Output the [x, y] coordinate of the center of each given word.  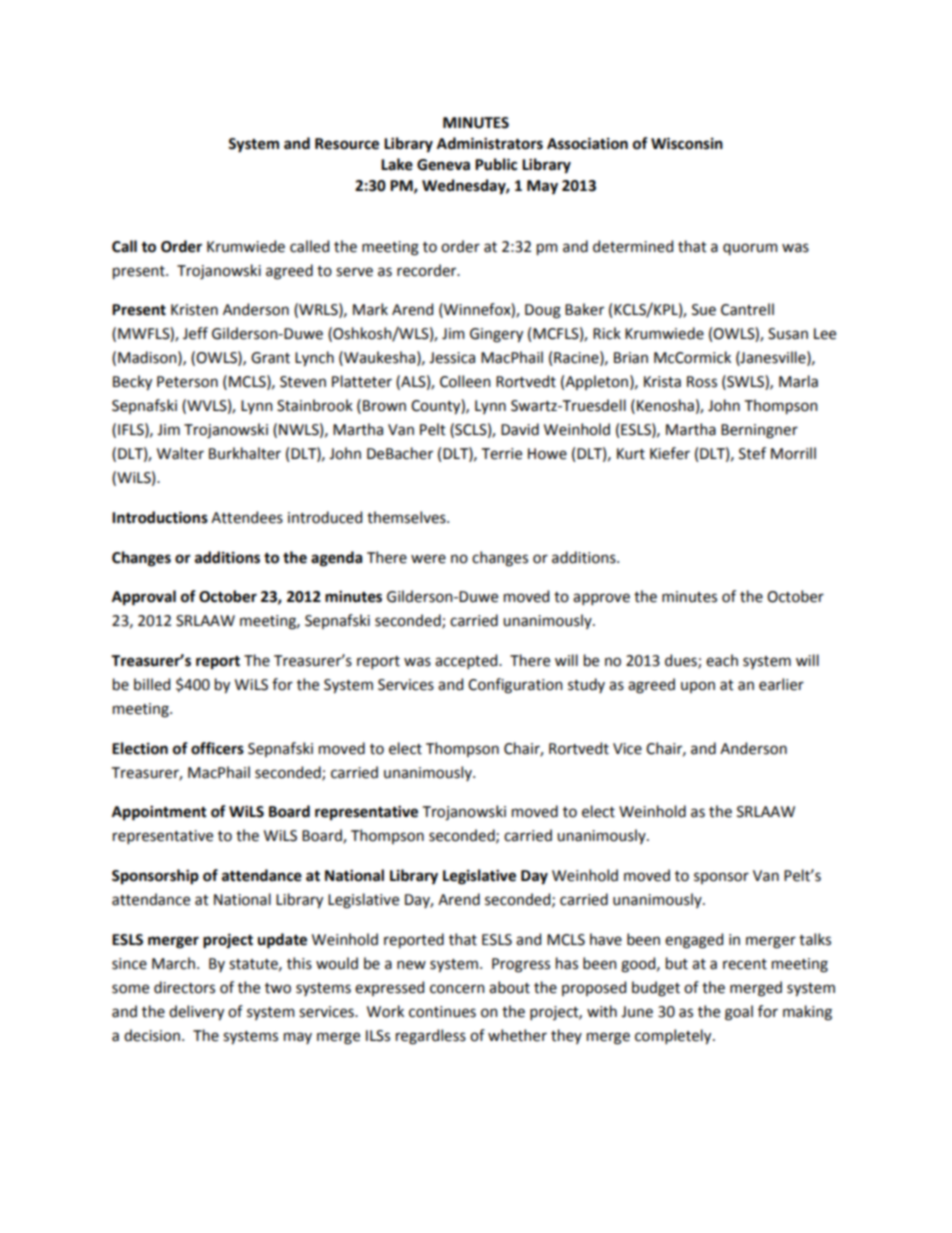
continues [442, 1012]
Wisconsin [687, 143]
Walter [180, 453]
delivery [196, 1012]
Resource [347, 144]
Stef [752, 453]
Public [496, 164]
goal [739, 1013]
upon [698, 687]
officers [217, 748]
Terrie [502, 454]
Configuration [515, 686]
